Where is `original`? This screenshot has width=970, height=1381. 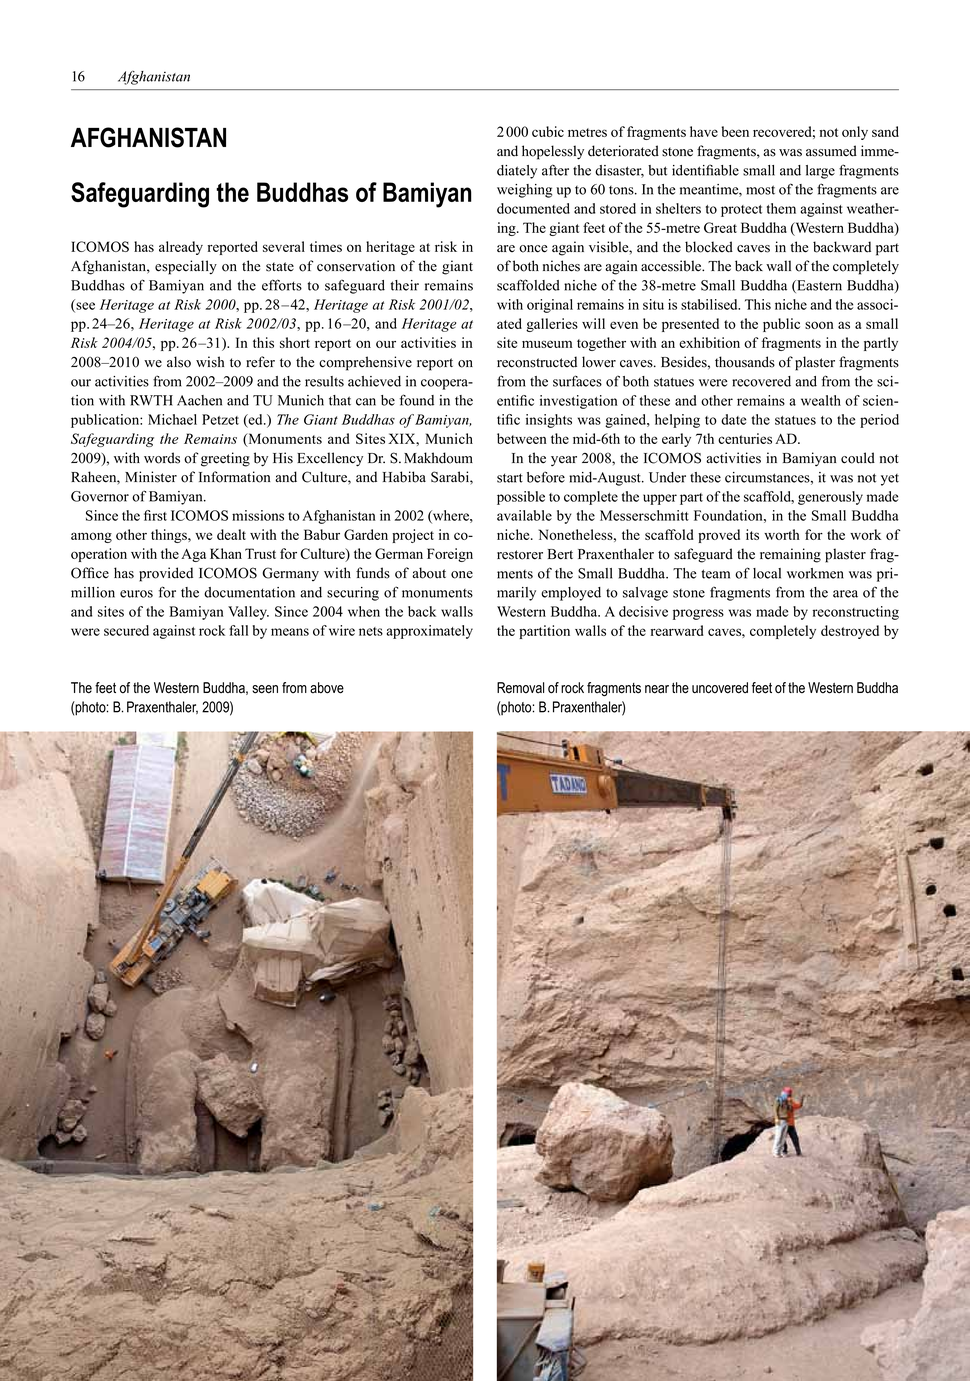 original is located at coordinates (550, 306).
